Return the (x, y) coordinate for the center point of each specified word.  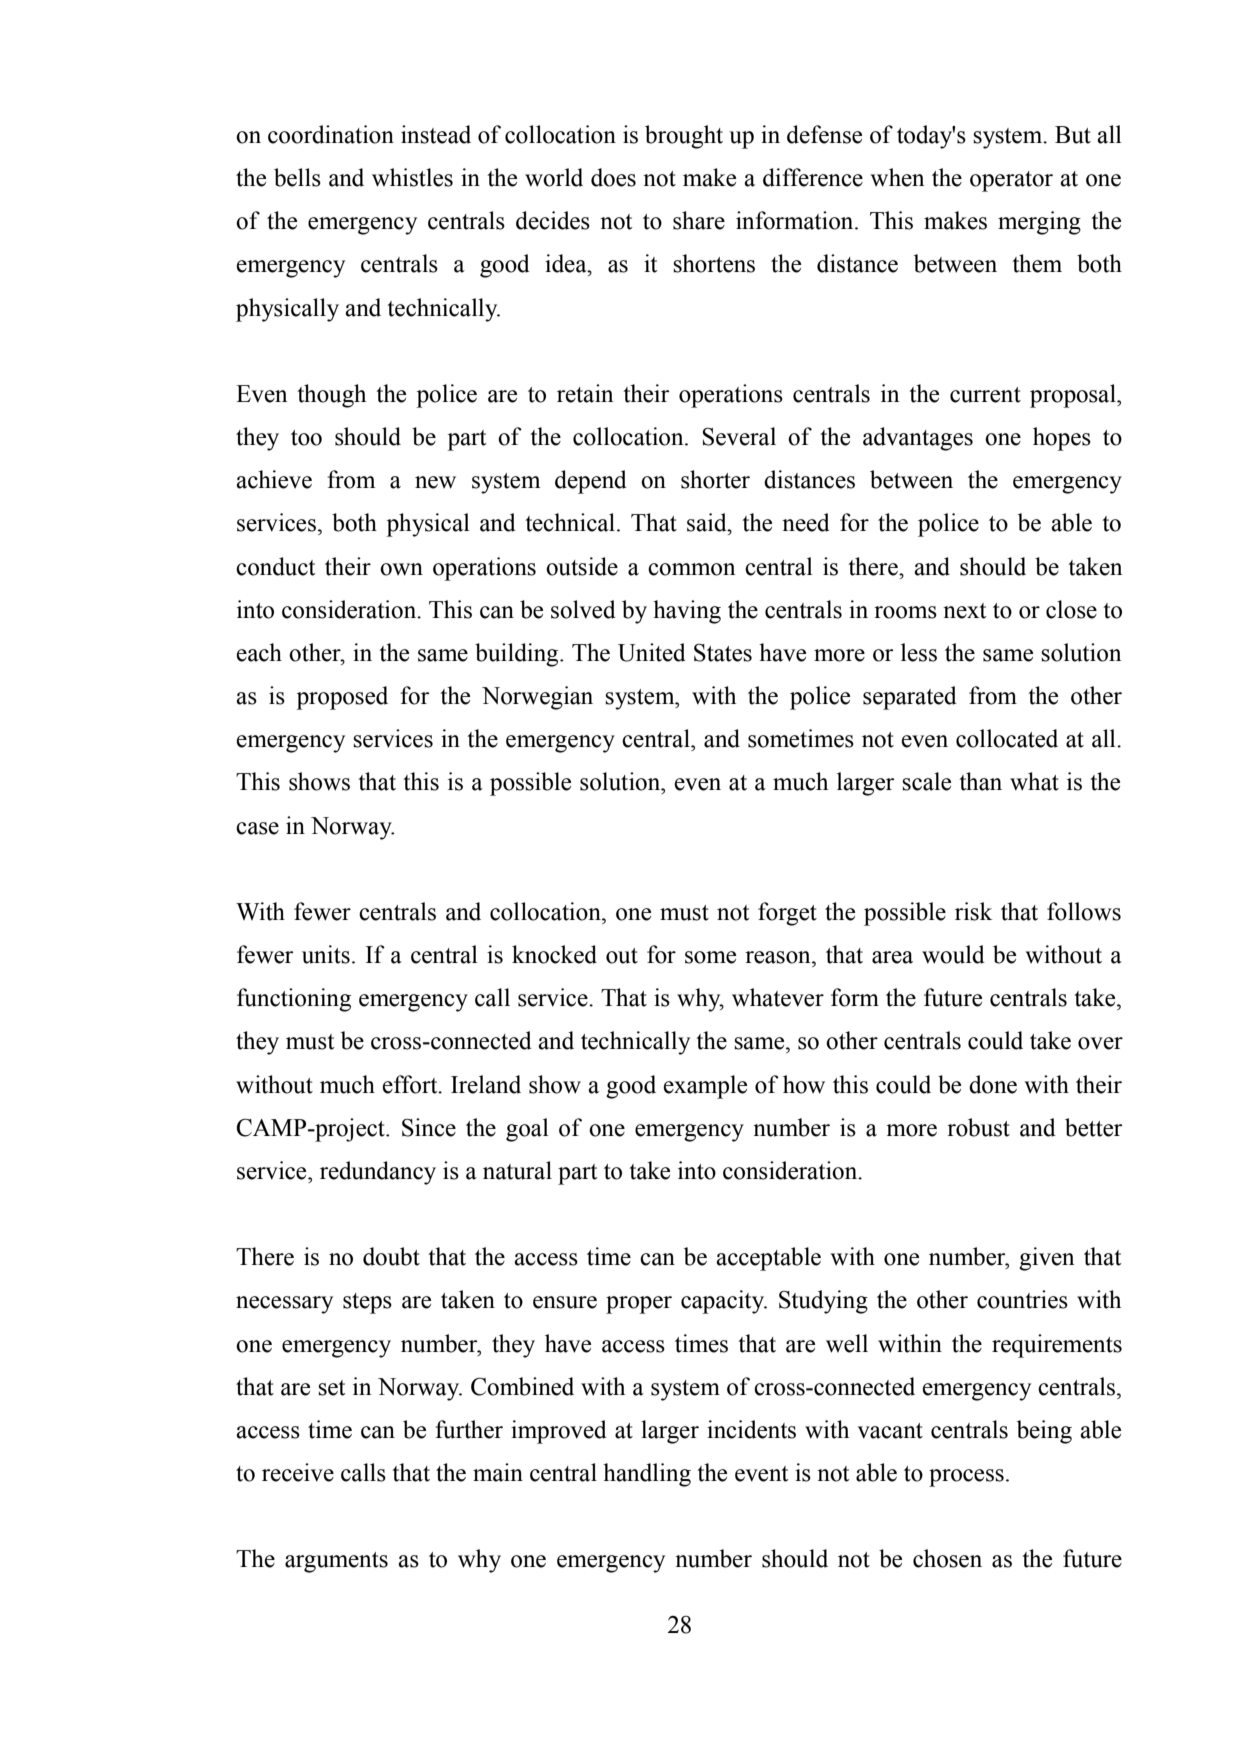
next (965, 611)
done (993, 1084)
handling (647, 1475)
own (401, 569)
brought (684, 137)
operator (1011, 181)
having (687, 612)
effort (411, 1084)
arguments (336, 1562)
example (705, 1087)
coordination (331, 134)
